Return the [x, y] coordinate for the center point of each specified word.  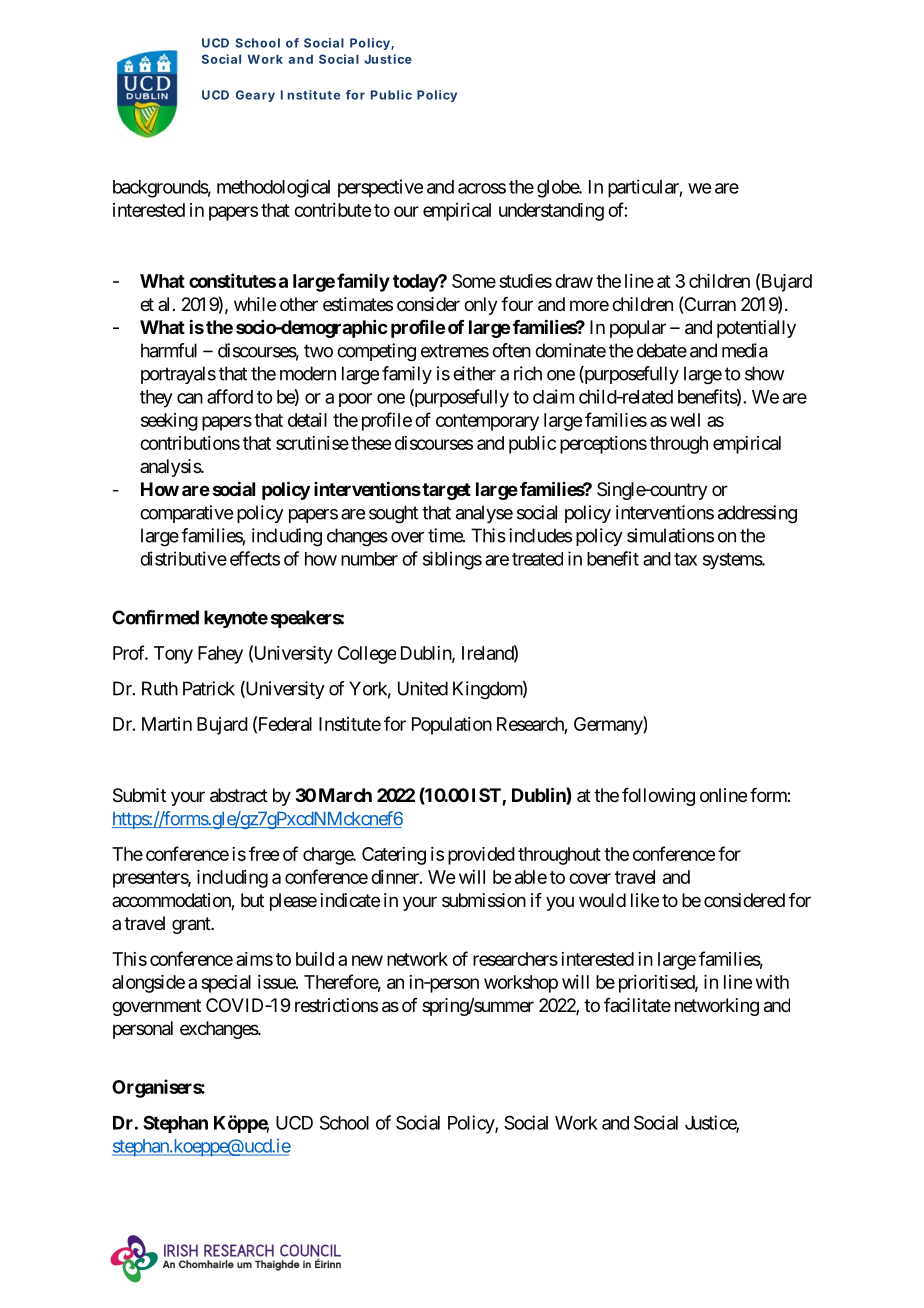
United [423, 688]
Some [474, 281]
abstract [239, 795]
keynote [236, 619]
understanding [551, 212]
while [255, 304]
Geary [255, 96]
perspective [380, 188]
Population [452, 726]
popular [638, 329]
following [658, 797]
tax [685, 559]
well [685, 420]
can [190, 398]
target [446, 491]
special [226, 984]
